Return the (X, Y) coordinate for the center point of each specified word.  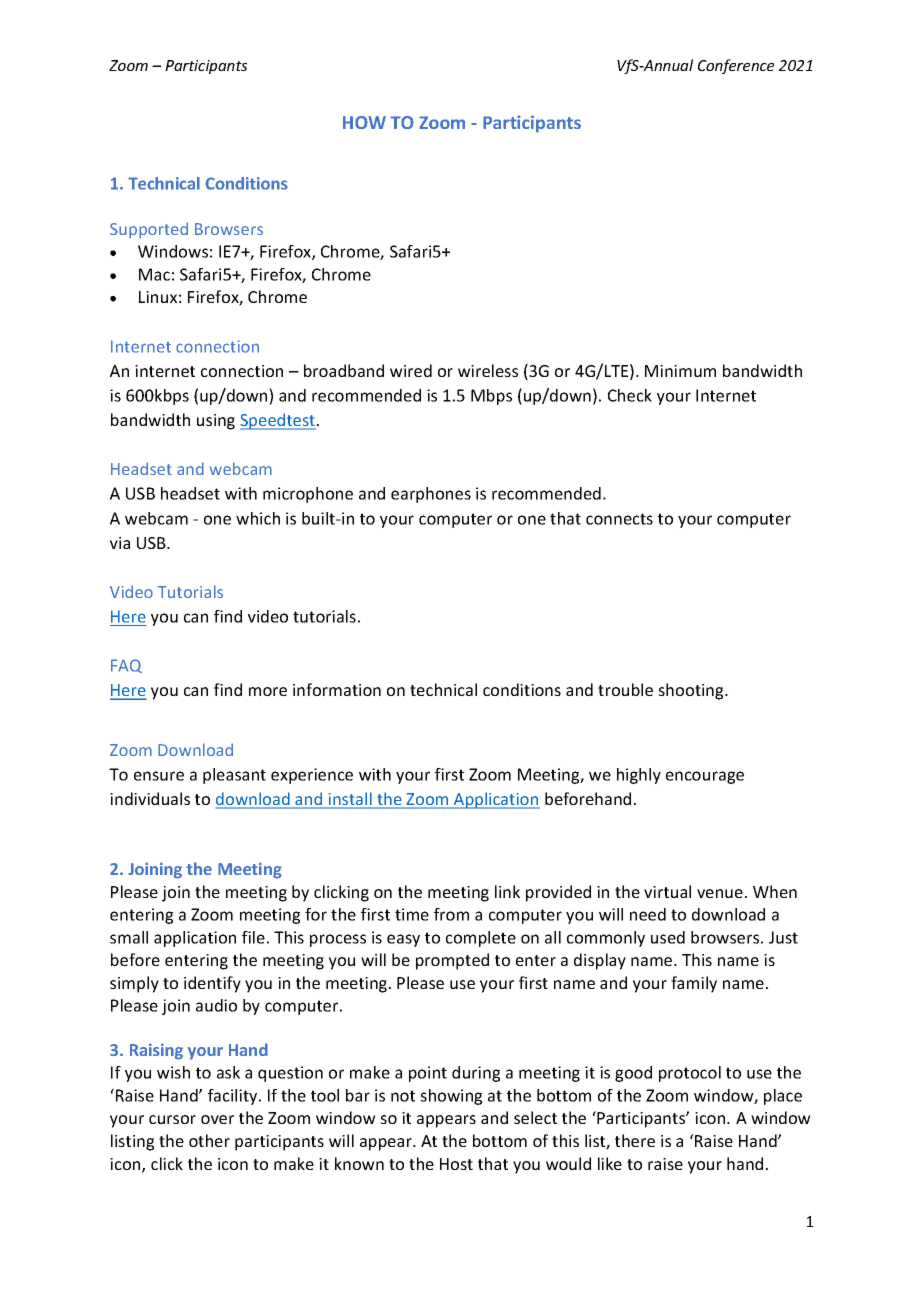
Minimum (680, 371)
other (209, 1140)
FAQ (126, 666)
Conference (736, 66)
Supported (149, 230)
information (337, 689)
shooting (692, 691)
